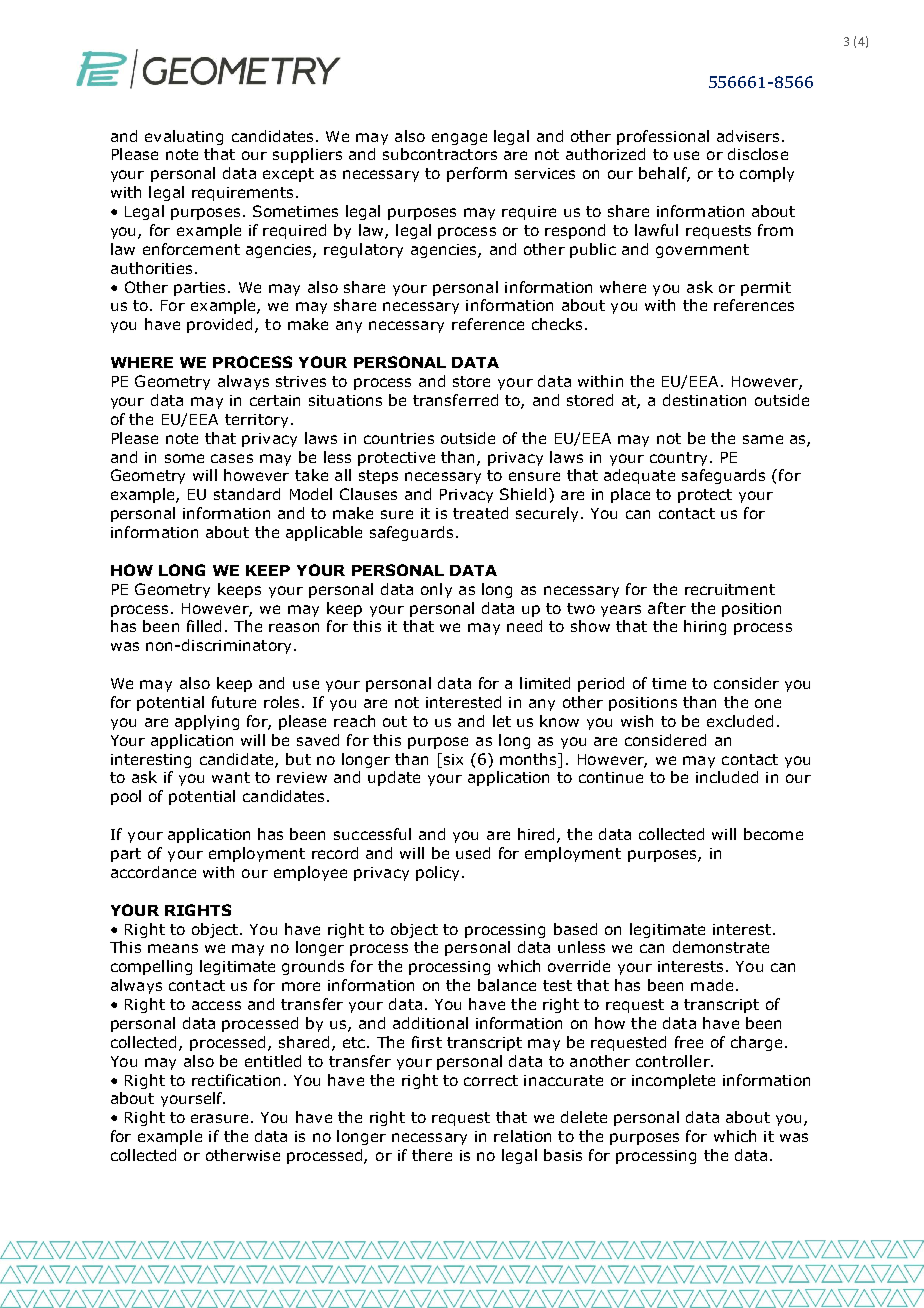 The image size is (924, 1308). What do you see at coordinates (440, 154) in the image?
I see `subcontractors` at bounding box center [440, 154].
